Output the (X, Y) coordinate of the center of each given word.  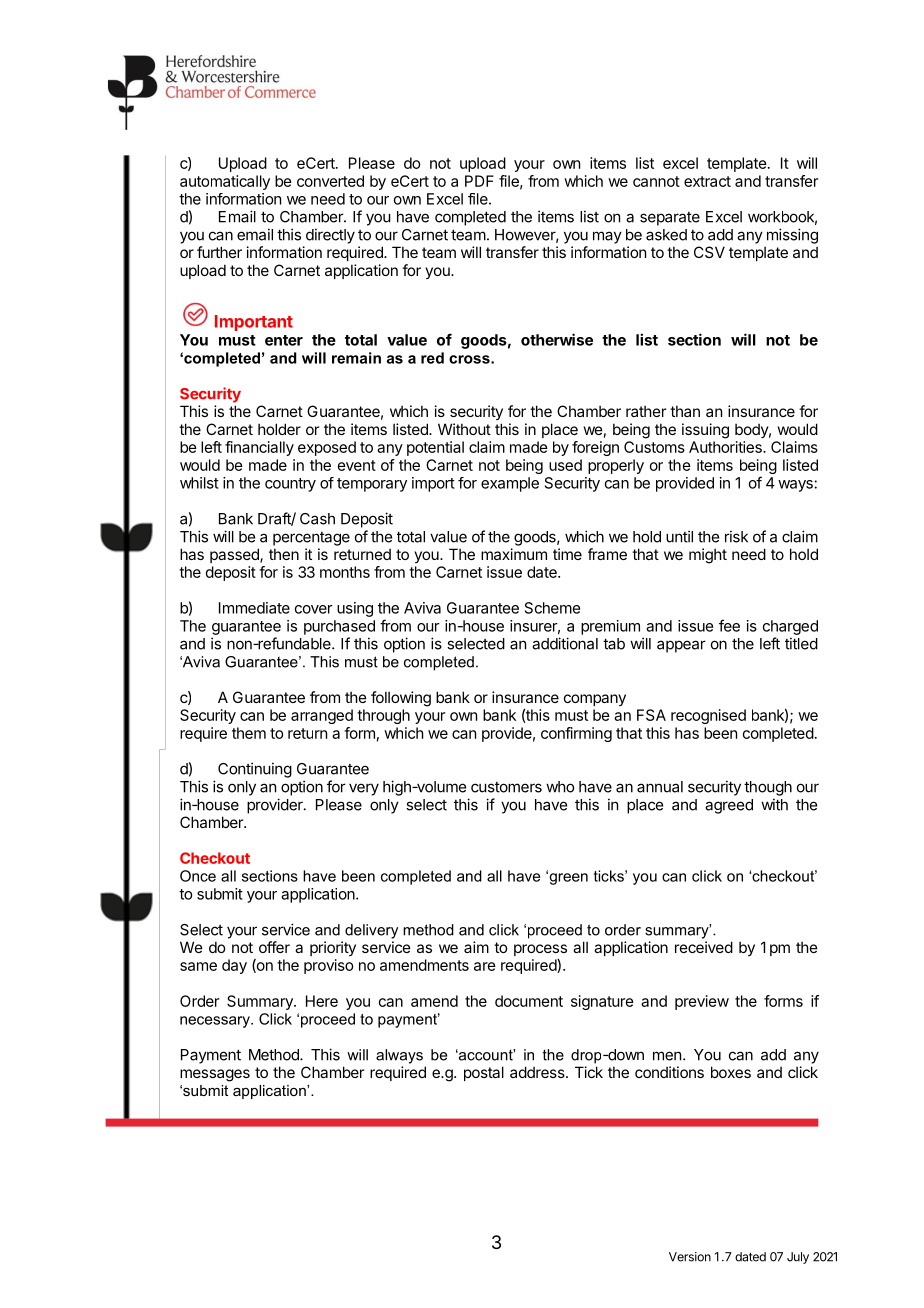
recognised (708, 716)
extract (707, 181)
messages (215, 1075)
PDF (479, 181)
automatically (225, 182)
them (249, 733)
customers (506, 787)
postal (484, 1073)
